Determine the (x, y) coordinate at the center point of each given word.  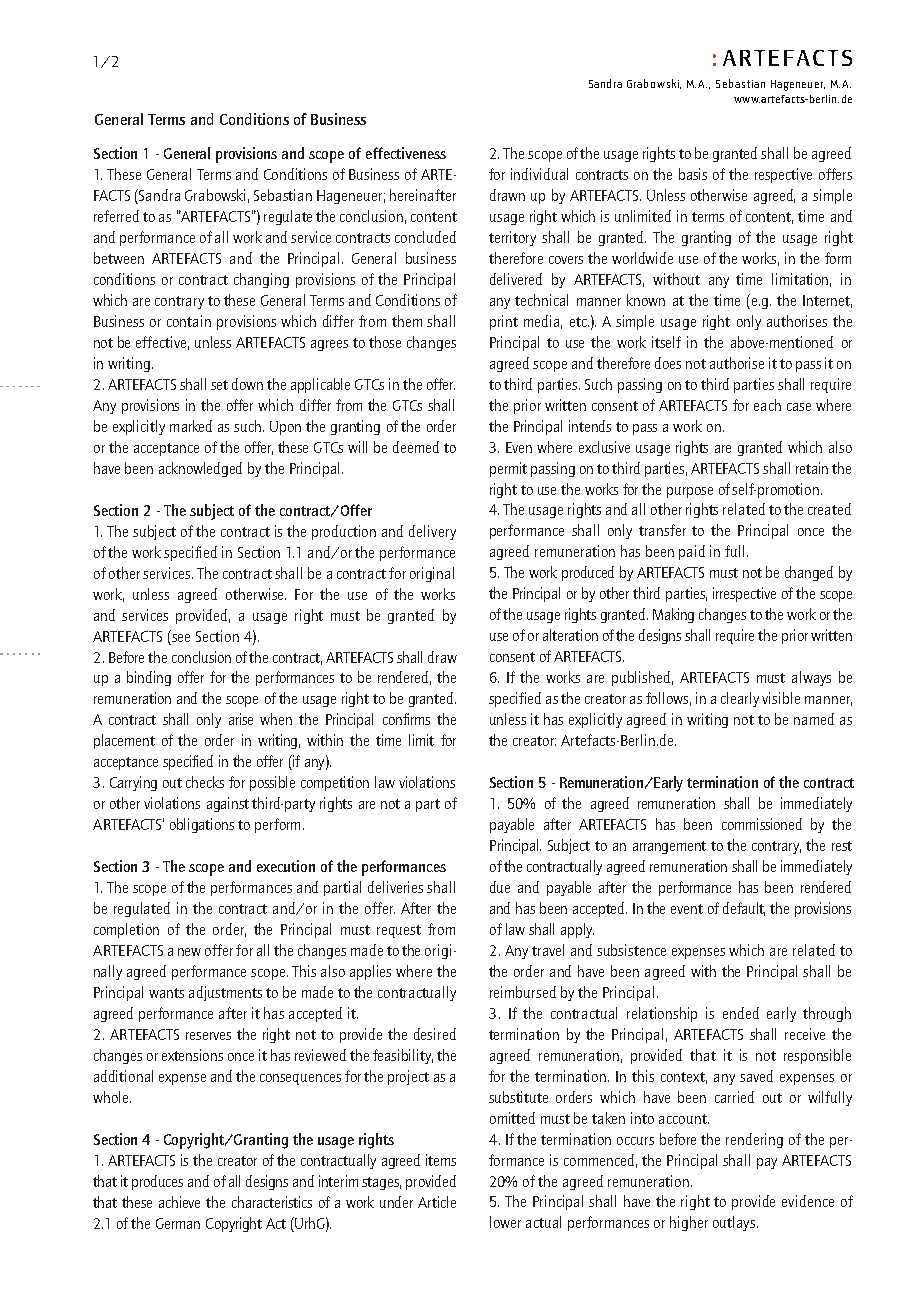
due (500, 887)
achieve (179, 1202)
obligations (202, 825)
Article (437, 1202)
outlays (735, 1223)
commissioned (762, 824)
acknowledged (200, 469)
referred (116, 216)
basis (693, 174)
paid (692, 552)
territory (512, 238)
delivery (432, 532)
